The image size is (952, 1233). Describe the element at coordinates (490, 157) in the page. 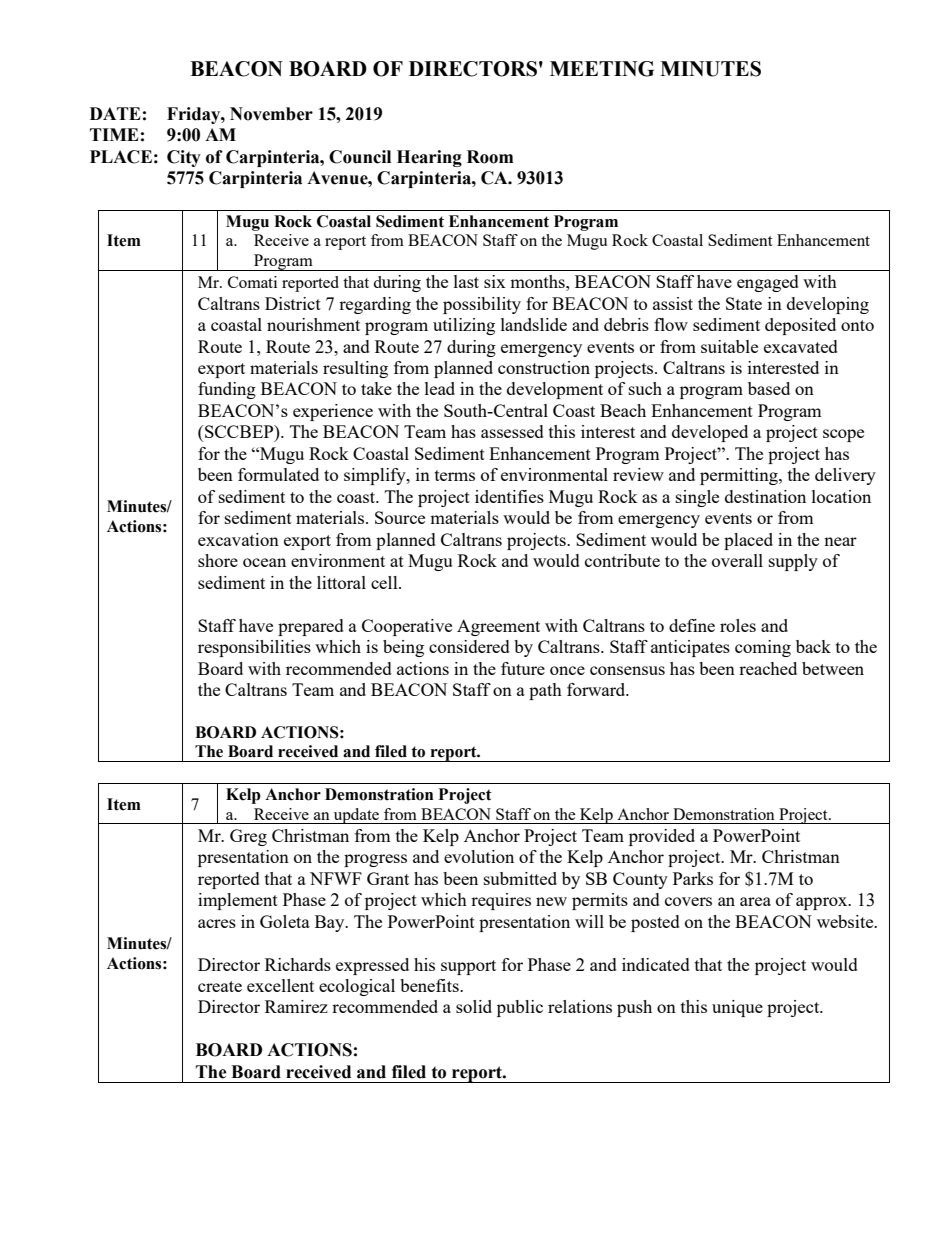

I see `Room` at that location.
